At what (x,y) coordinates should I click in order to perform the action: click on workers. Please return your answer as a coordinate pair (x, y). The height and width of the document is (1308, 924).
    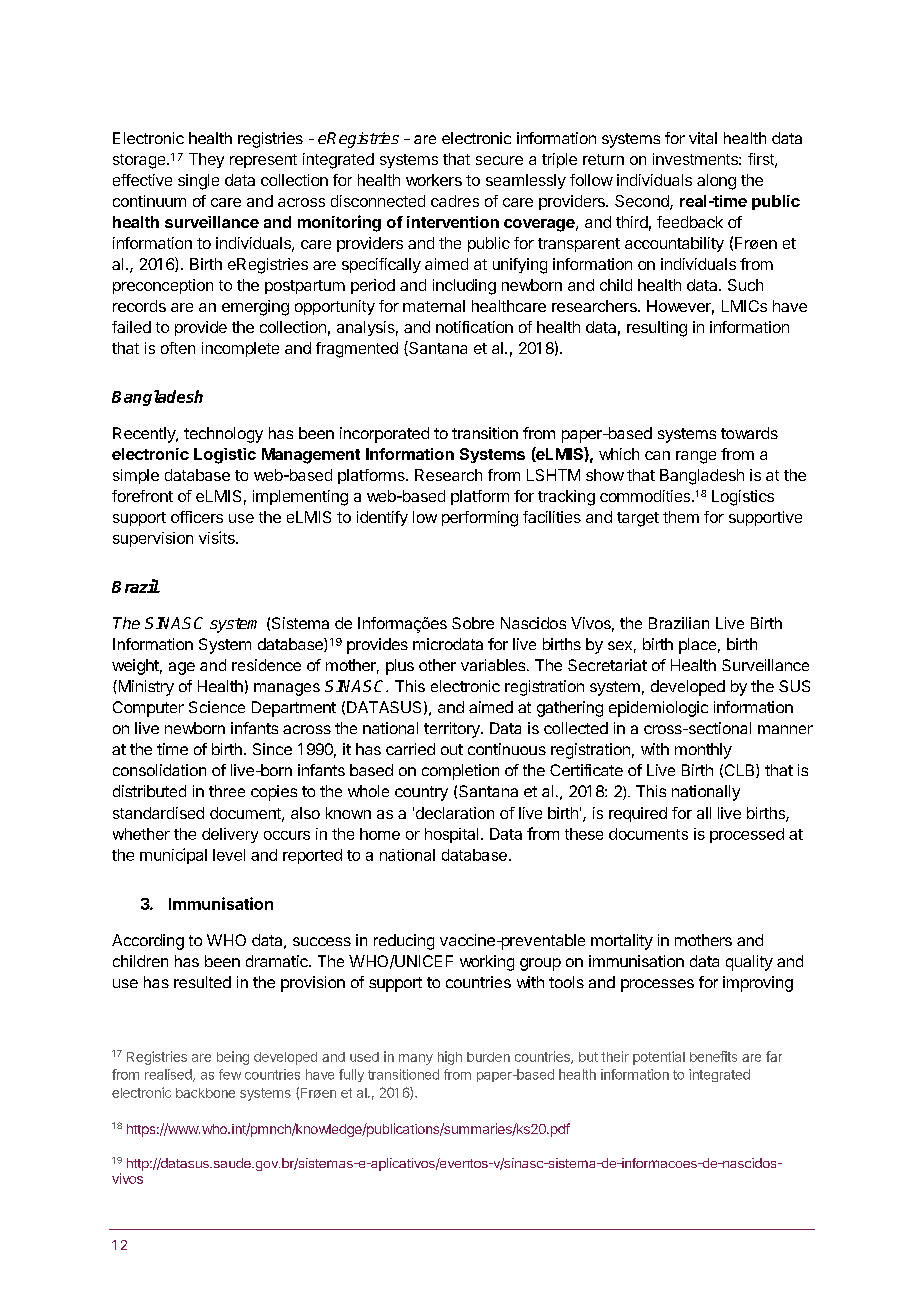
    Looking at the image, I should click on (434, 180).
